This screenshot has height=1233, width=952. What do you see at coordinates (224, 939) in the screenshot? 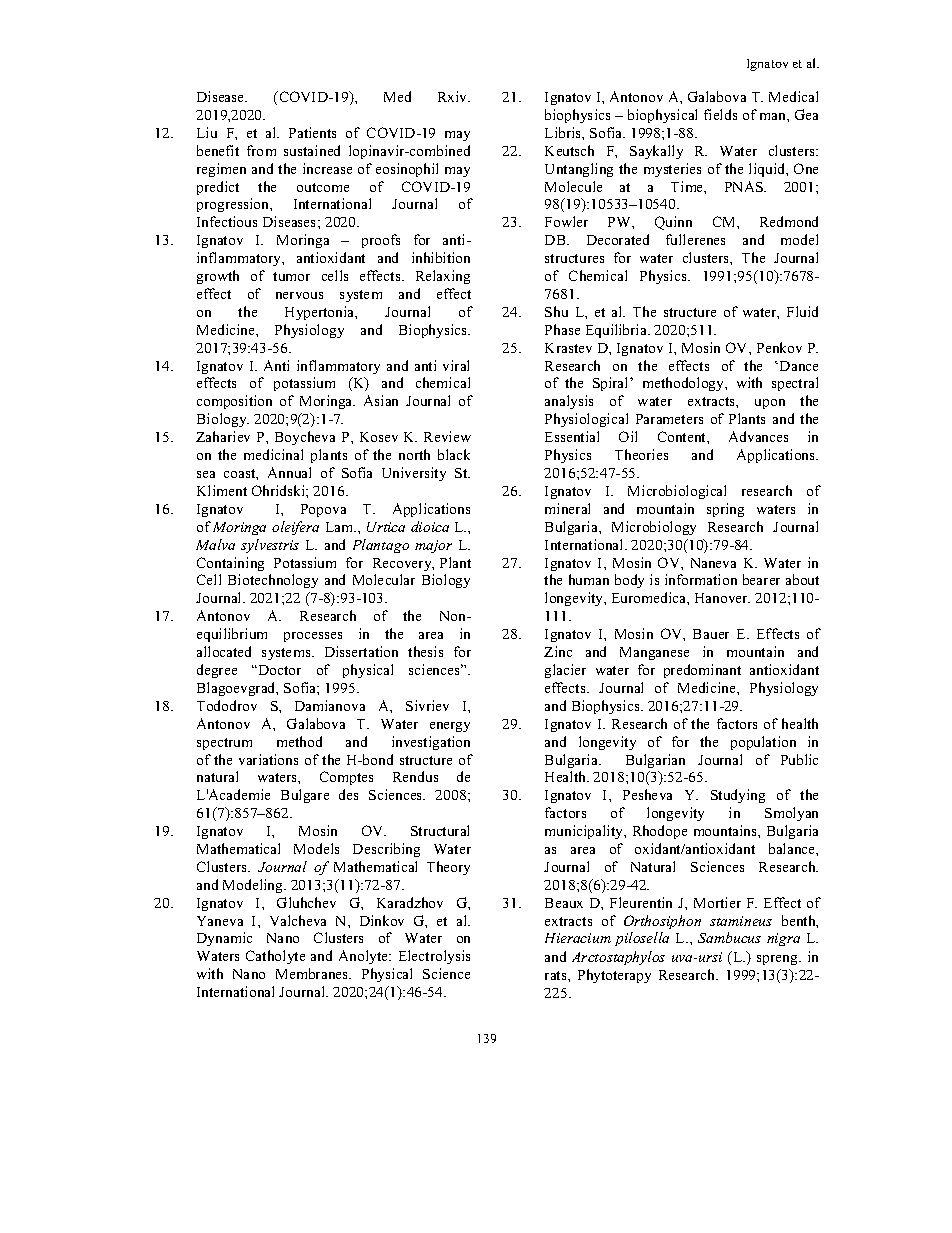
I see `Dynamic` at bounding box center [224, 939].
